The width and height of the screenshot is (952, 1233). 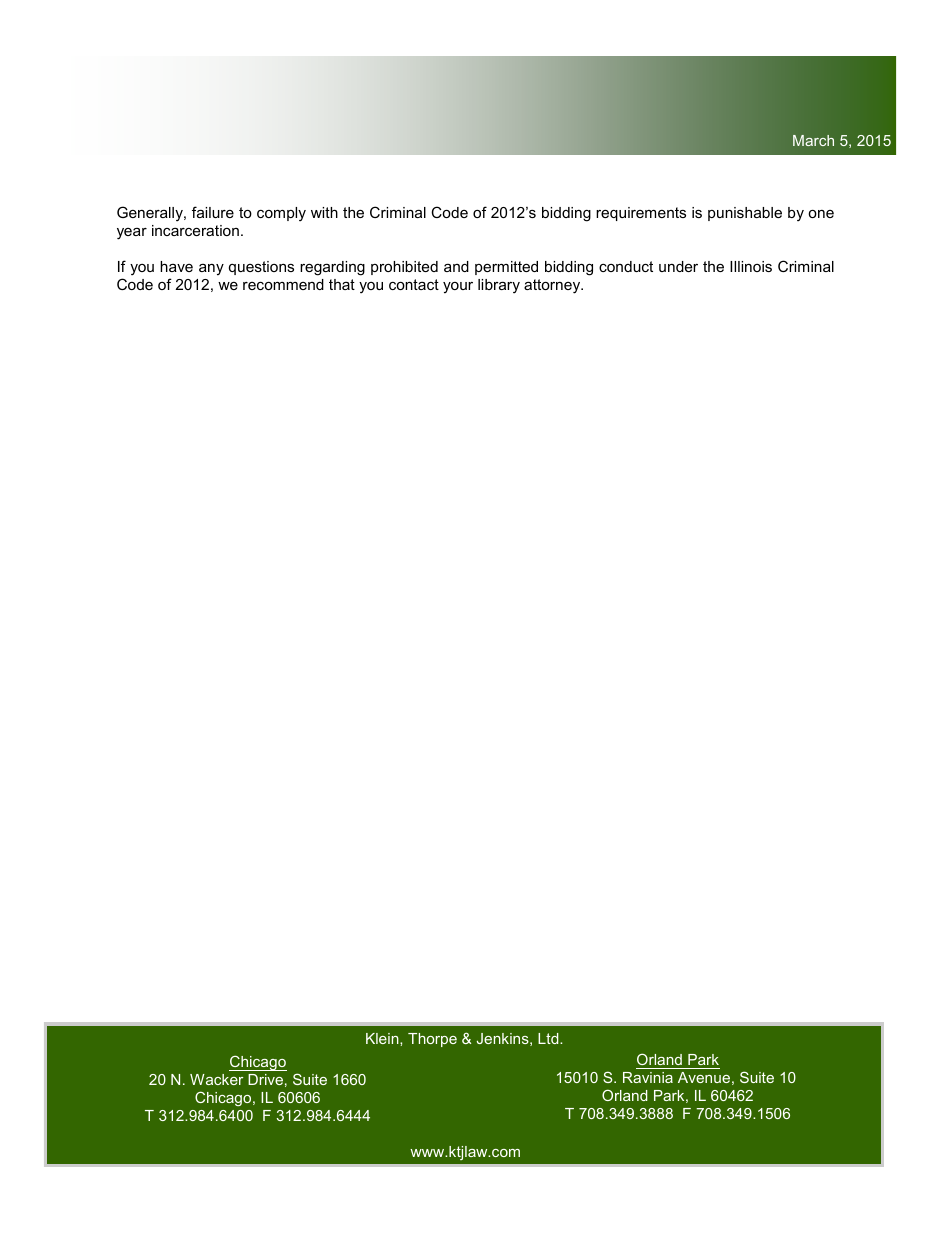 What do you see at coordinates (499, 286) in the screenshot?
I see `library` at bounding box center [499, 286].
